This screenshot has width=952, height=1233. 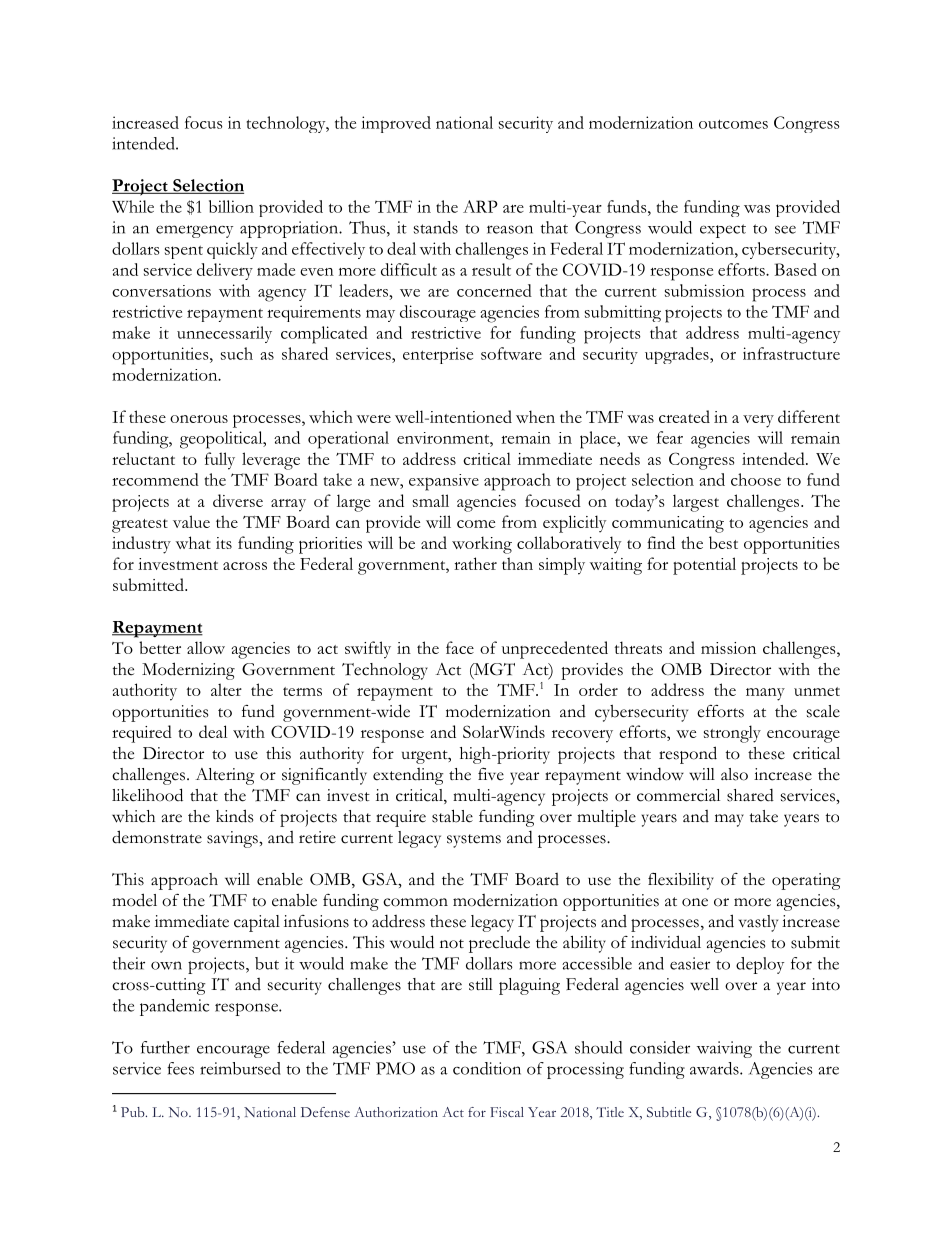 What do you see at coordinates (444, 482) in the screenshot?
I see `expansive` at bounding box center [444, 482].
